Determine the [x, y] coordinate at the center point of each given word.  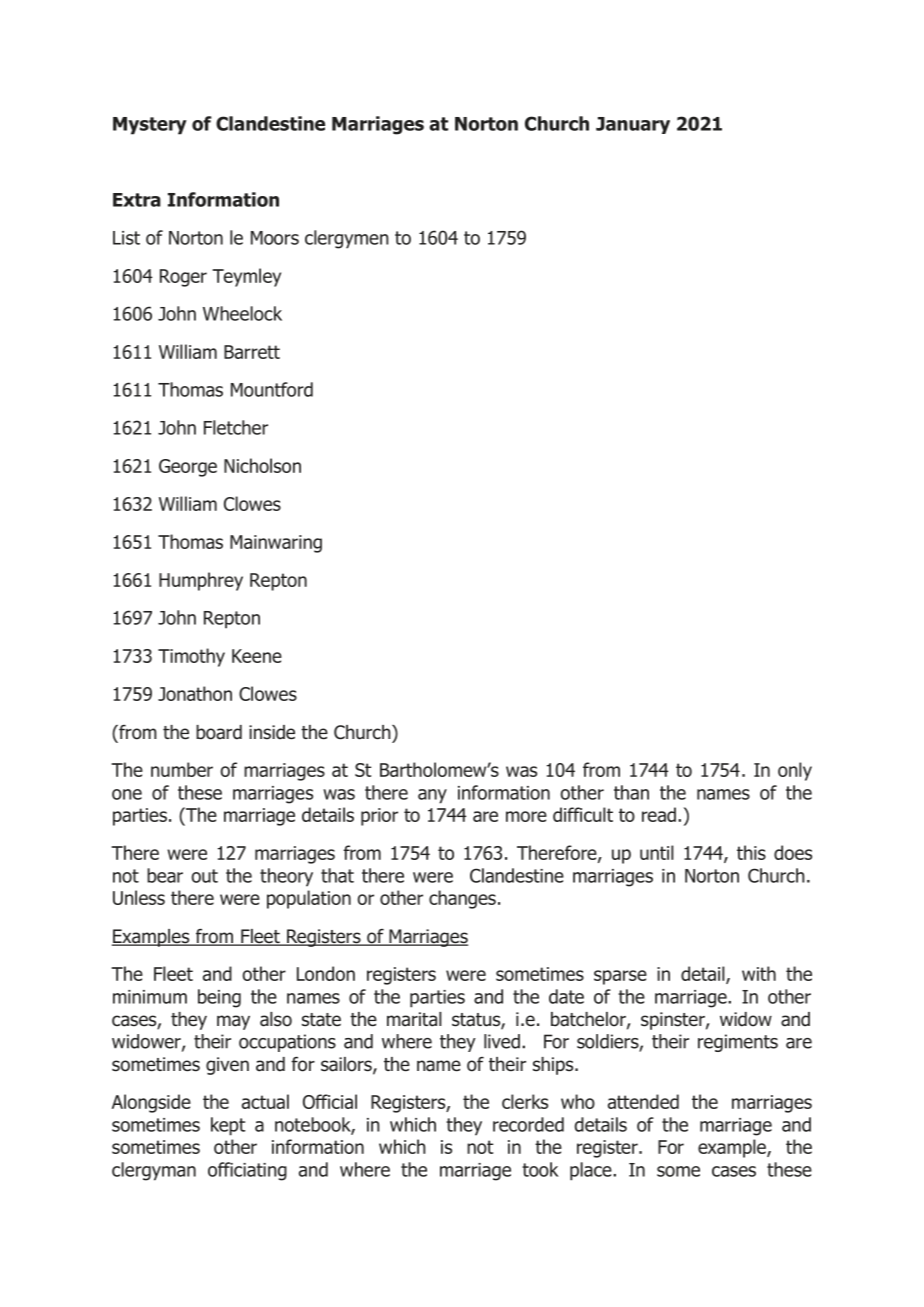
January [633, 125]
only [795, 771]
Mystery [150, 126]
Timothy [191, 657]
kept [228, 1126]
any [432, 796]
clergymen [347, 239]
